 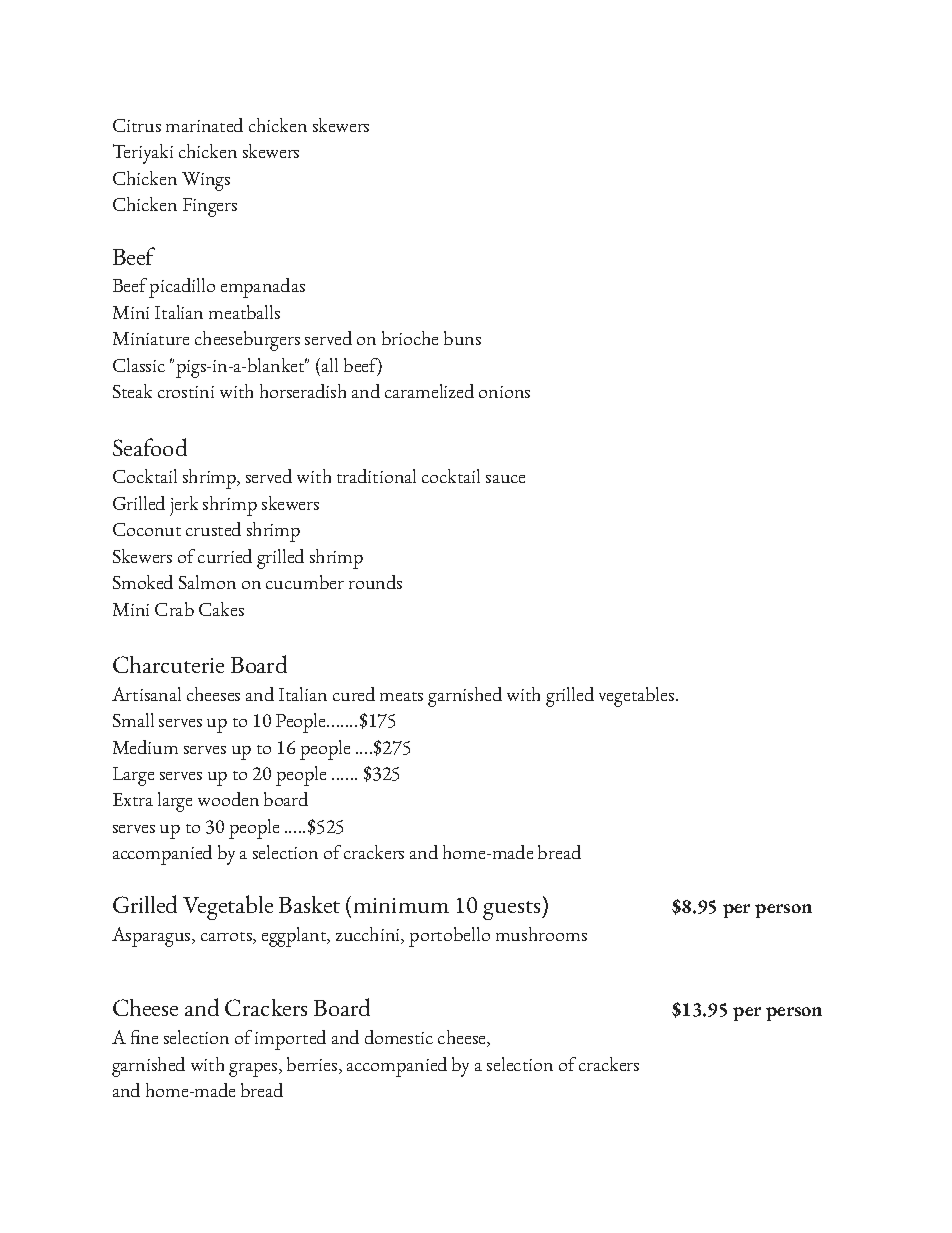 I want to click on buns, so click(x=462, y=338).
